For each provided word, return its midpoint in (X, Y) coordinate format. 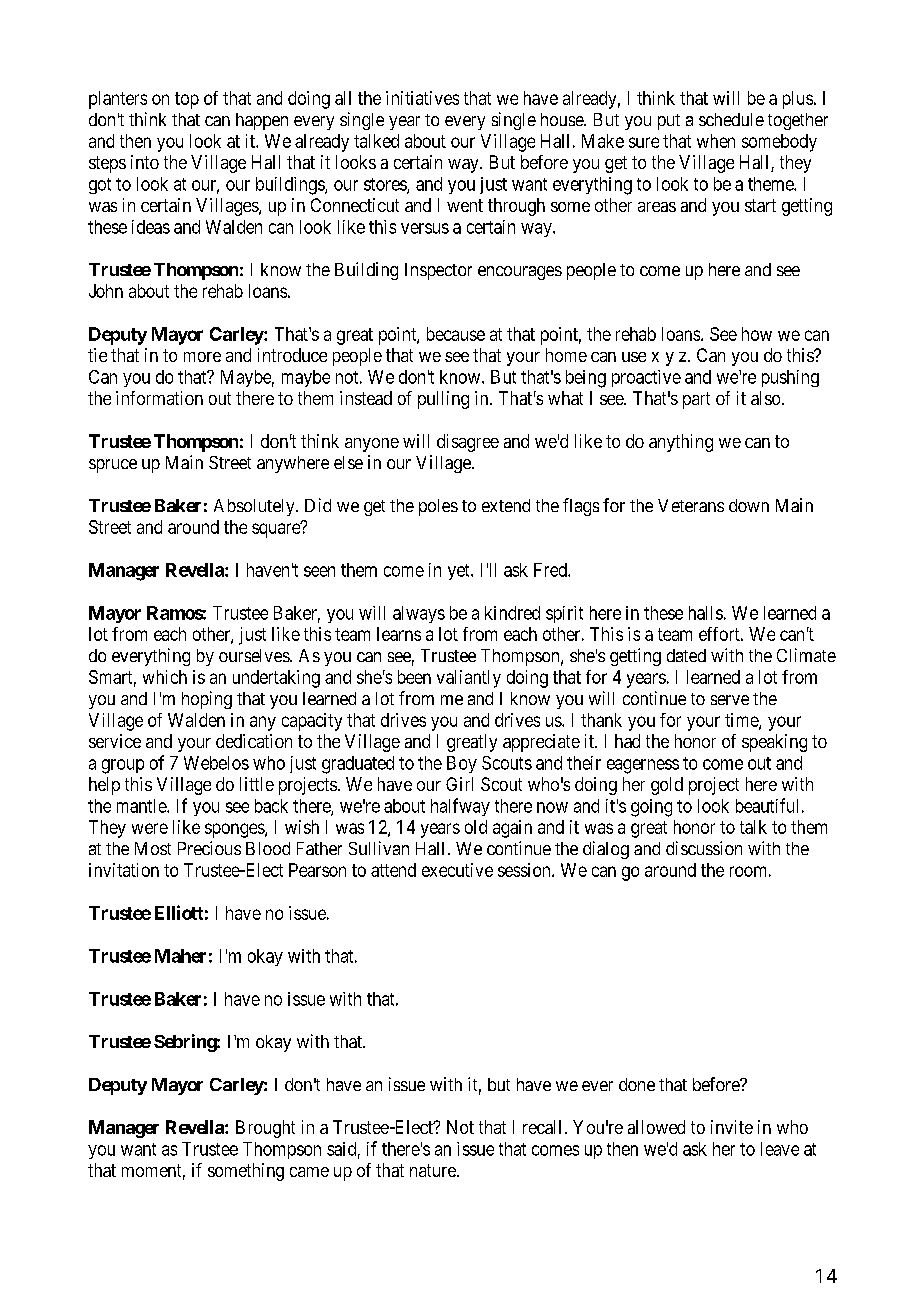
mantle (142, 806)
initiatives (422, 98)
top (187, 100)
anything (681, 443)
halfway (460, 807)
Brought (265, 1129)
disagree (468, 443)
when (716, 141)
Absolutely (255, 507)
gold (667, 786)
